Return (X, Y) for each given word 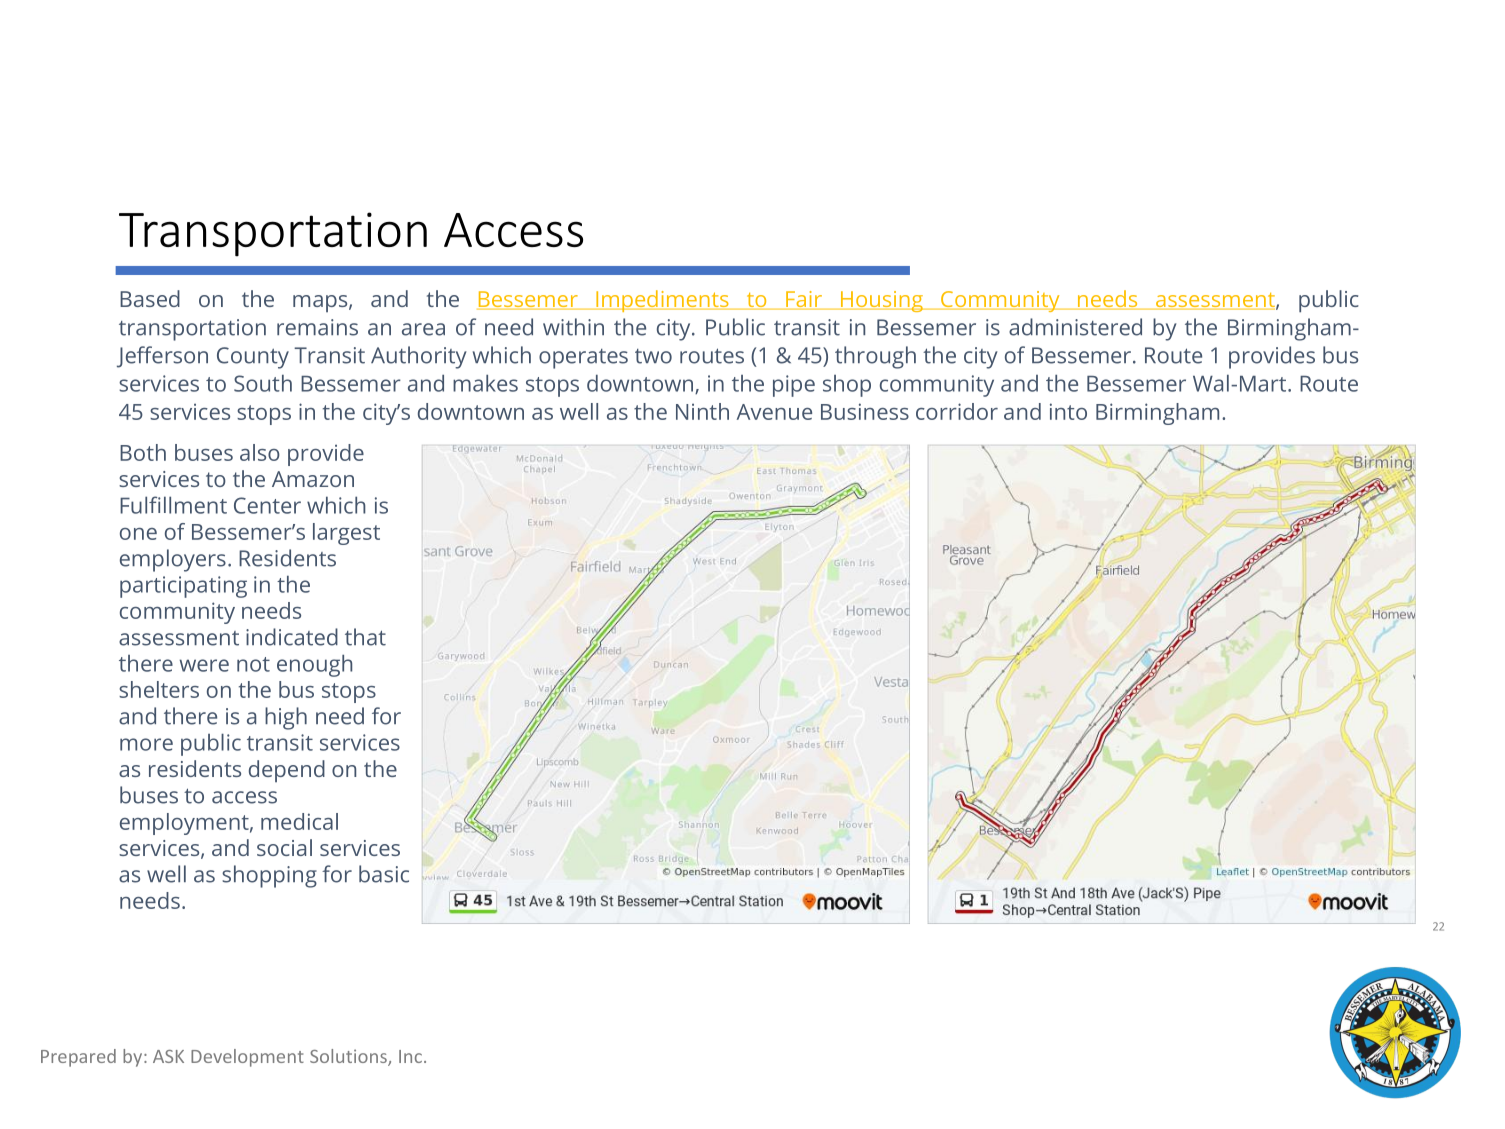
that (365, 637)
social (284, 847)
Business (865, 411)
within (573, 327)
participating (183, 587)
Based (150, 298)
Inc (410, 1056)
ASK (168, 1056)
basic (384, 874)
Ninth (702, 411)
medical (299, 821)
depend (287, 771)
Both (143, 452)
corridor (957, 411)
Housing (881, 301)
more (146, 744)
